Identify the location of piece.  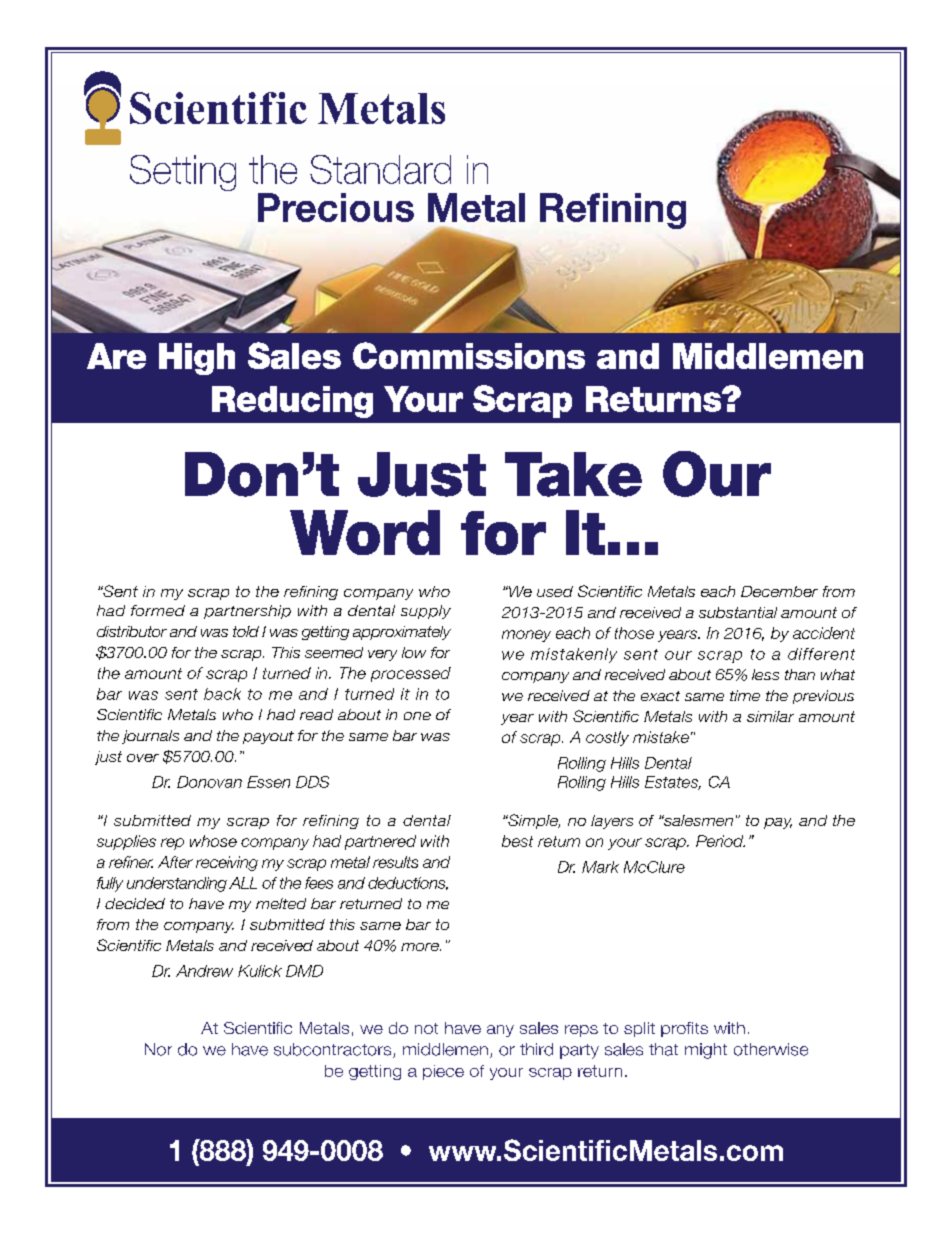
(443, 1072).
